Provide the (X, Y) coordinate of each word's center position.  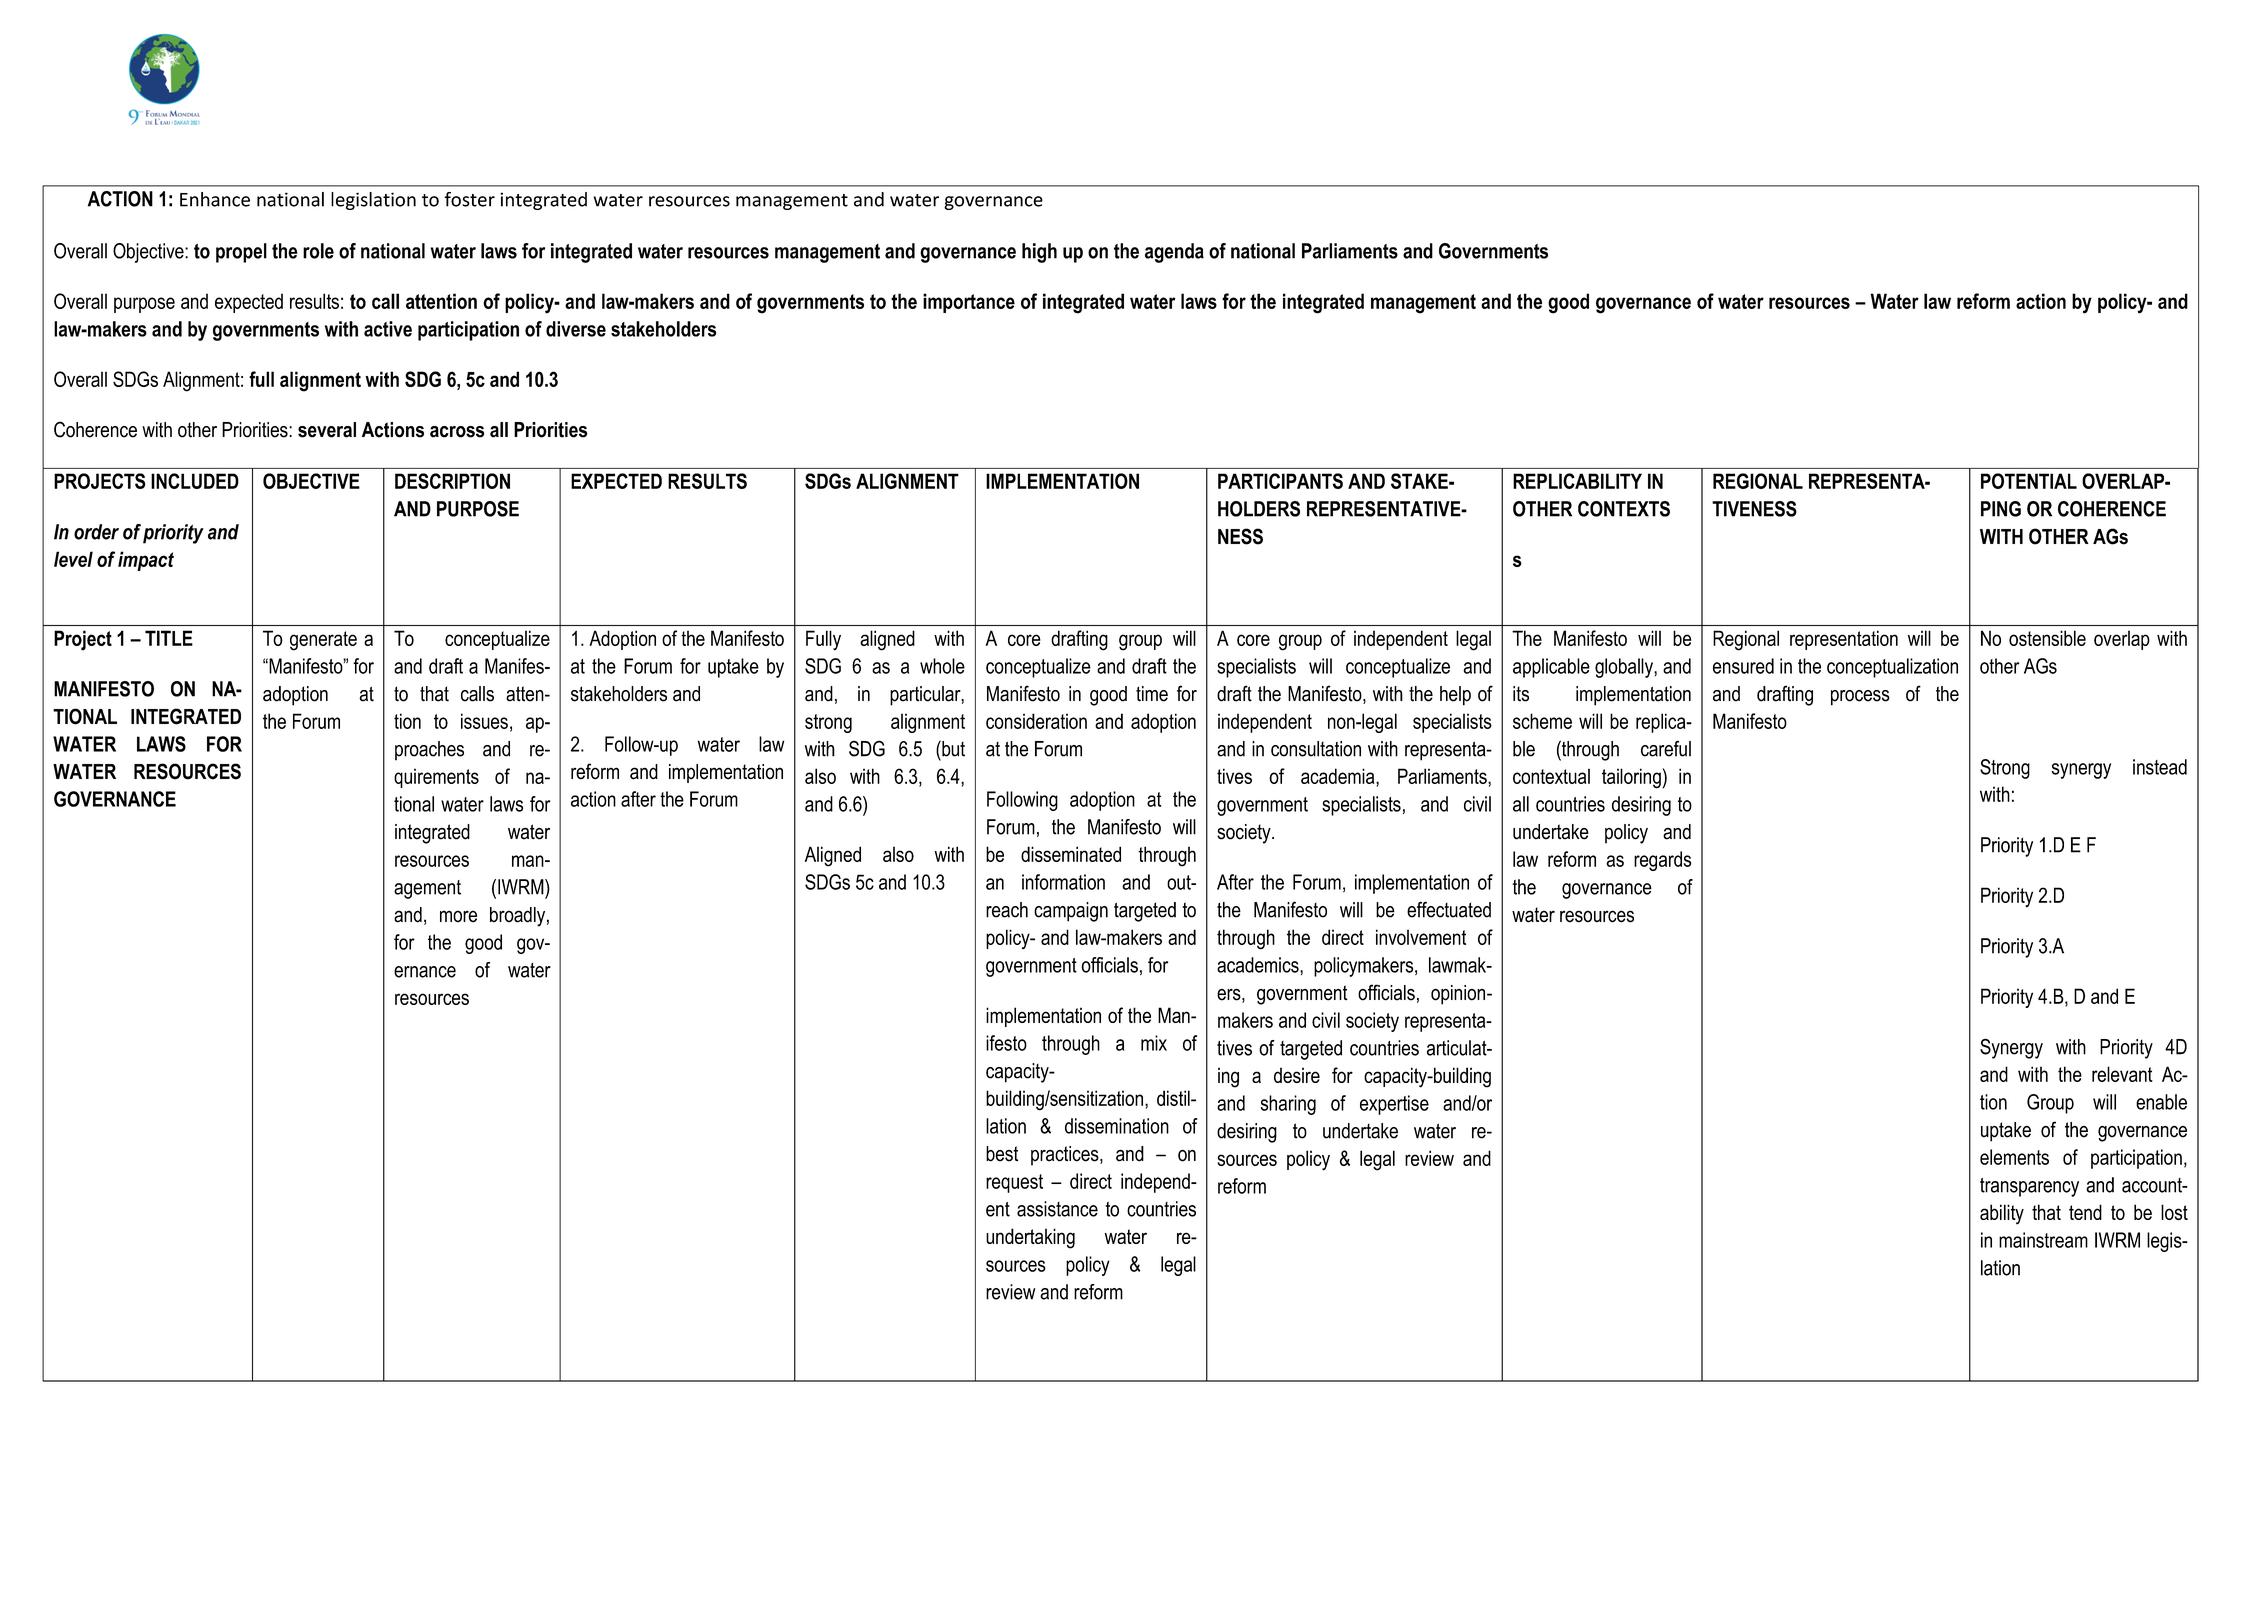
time (1152, 694)
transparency (2029, 1187)
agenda (1174, 253)
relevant (2122, 1074)
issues (484, 721)
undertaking (1030, 1238)
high (1039, 253)
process (1860, 698)
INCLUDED (195, 481)
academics (1259, 965)
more (458, 916)
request (1014, 1183)
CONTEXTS (1624, 509)
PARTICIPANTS (1280, 481)
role (318, 251)
